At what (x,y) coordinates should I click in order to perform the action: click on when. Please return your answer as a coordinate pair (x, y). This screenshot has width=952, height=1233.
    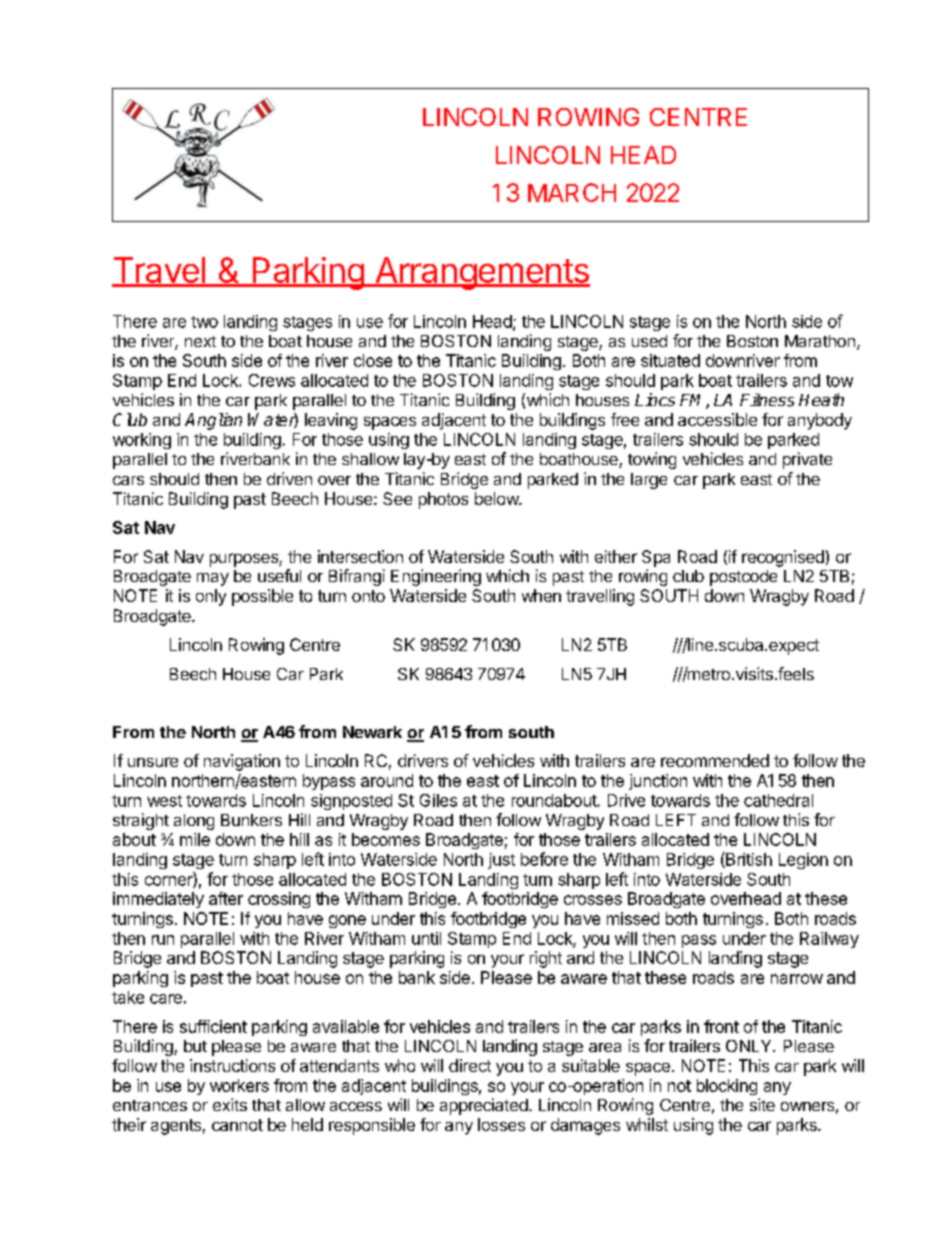
    Looking at the image, I should click on (541, 595).
